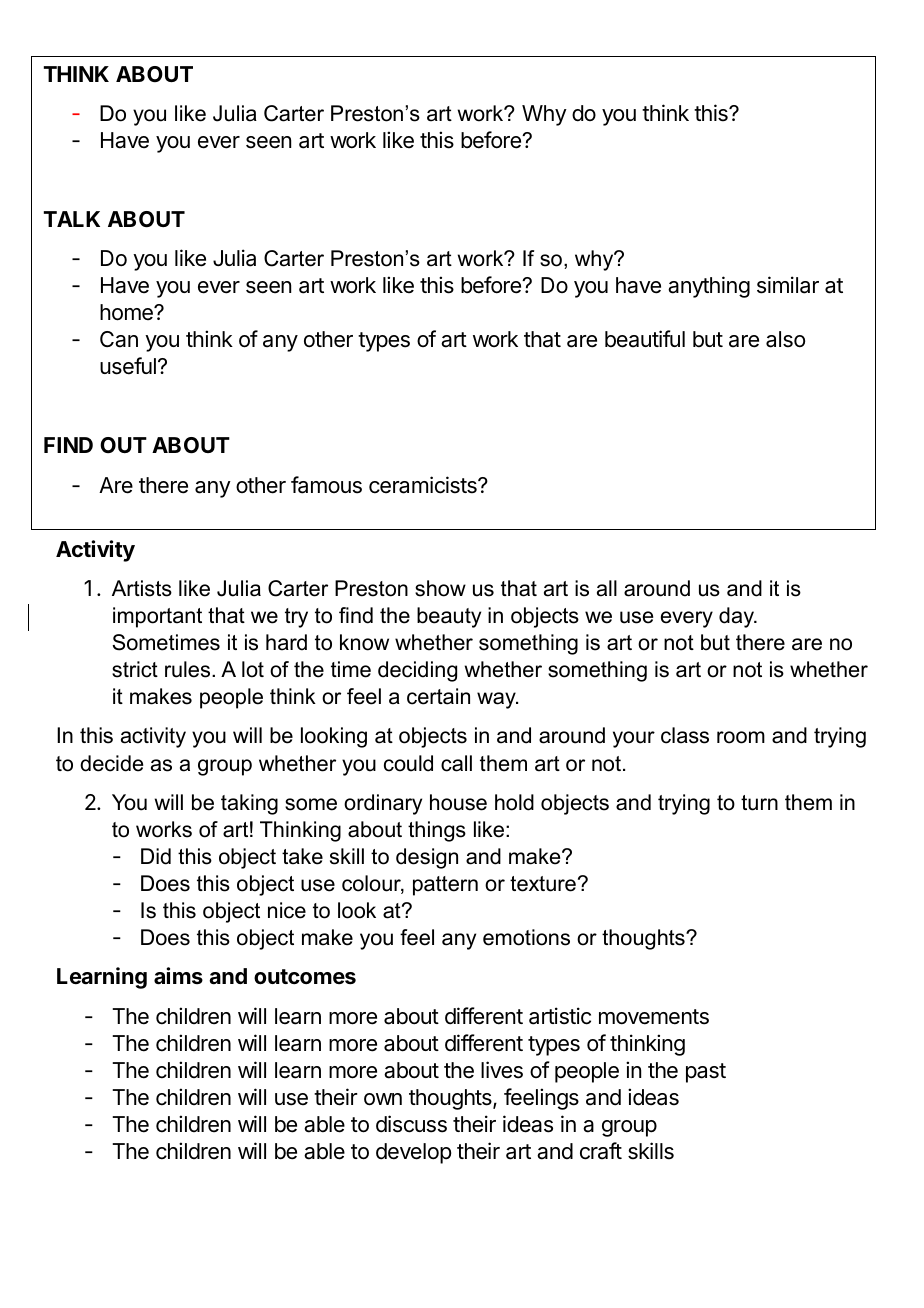  Describe the element at coordinates (411, 1124) in the screenshot. I see `discuss` at that location.
